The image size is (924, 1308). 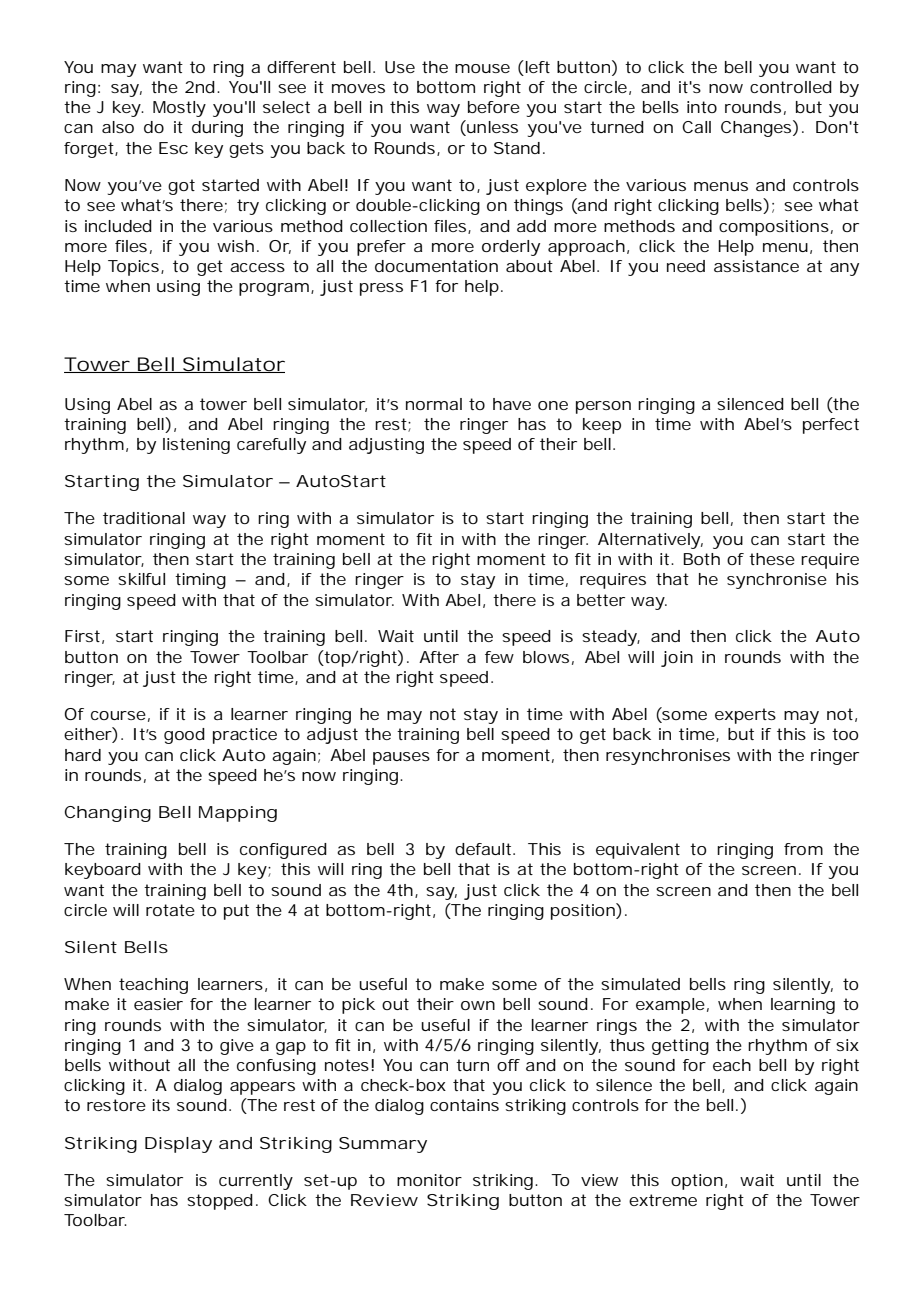 What do you see at coordinates (757, 128) in the document?
I see `Changes` at bounding box center [757, 128].
